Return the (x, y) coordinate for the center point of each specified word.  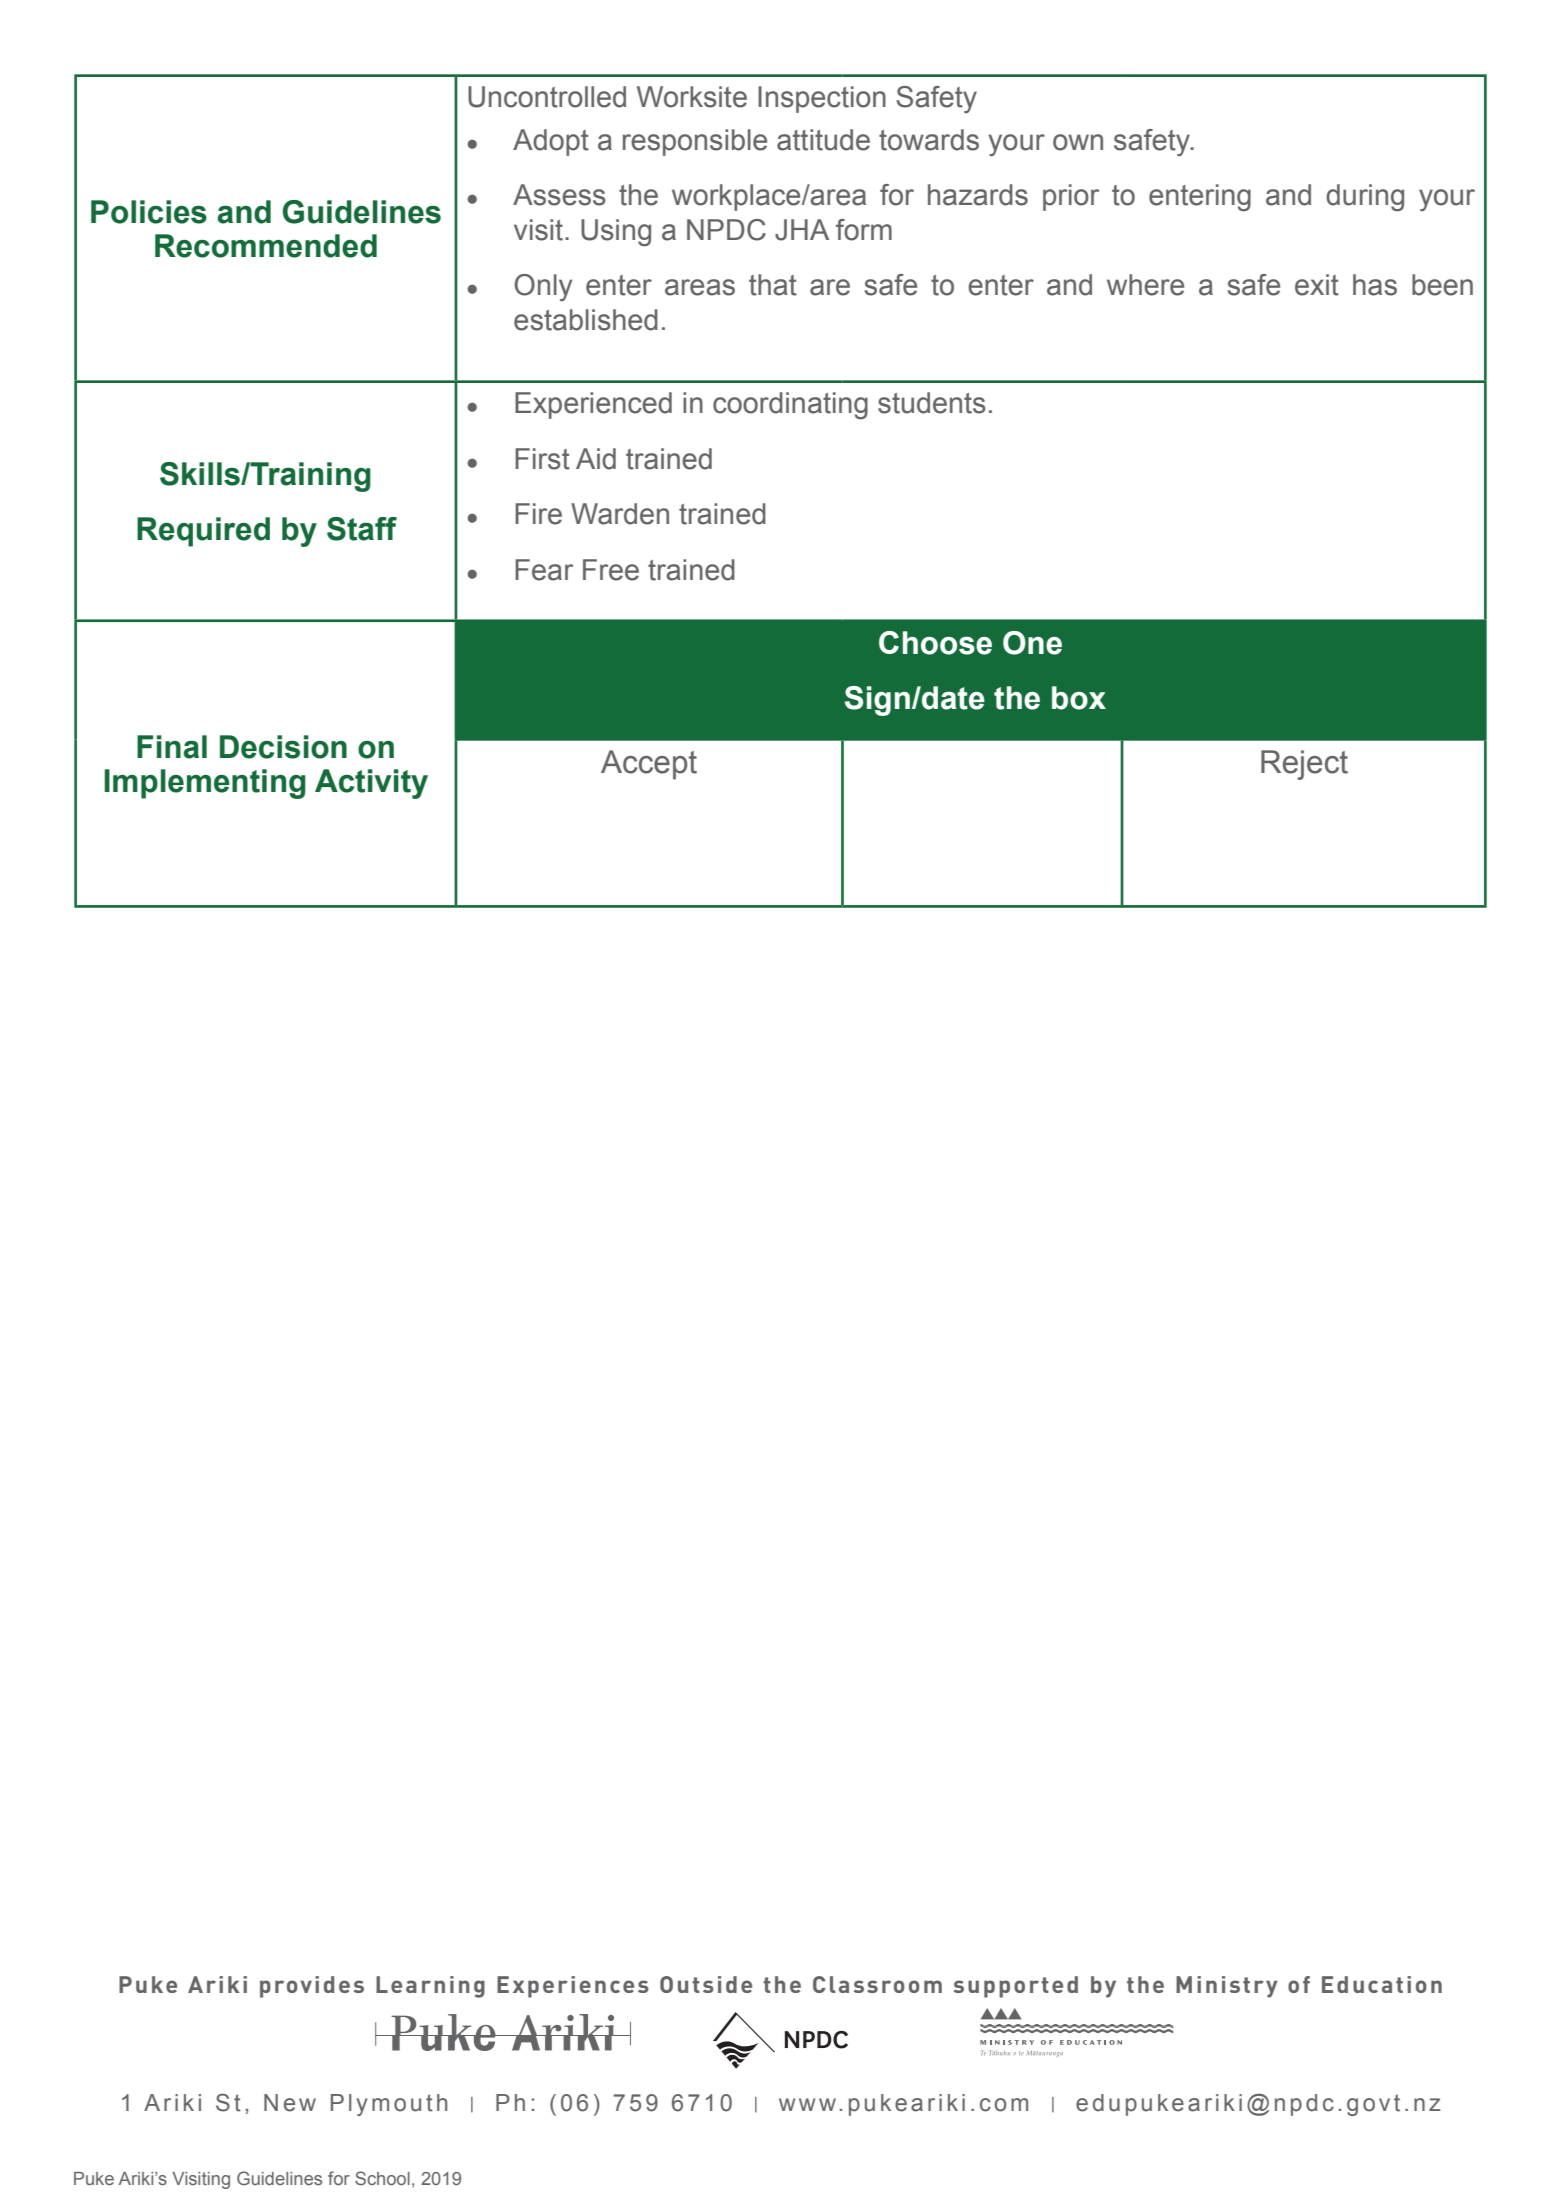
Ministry (1227, 1987)
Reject (1304, 765)
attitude (823, 140)
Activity (371, 784)
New (290, 2103)
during (1365, 198)
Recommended (266, 246)
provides (312, 1987)
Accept (649, 765)
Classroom (877, 1984)
